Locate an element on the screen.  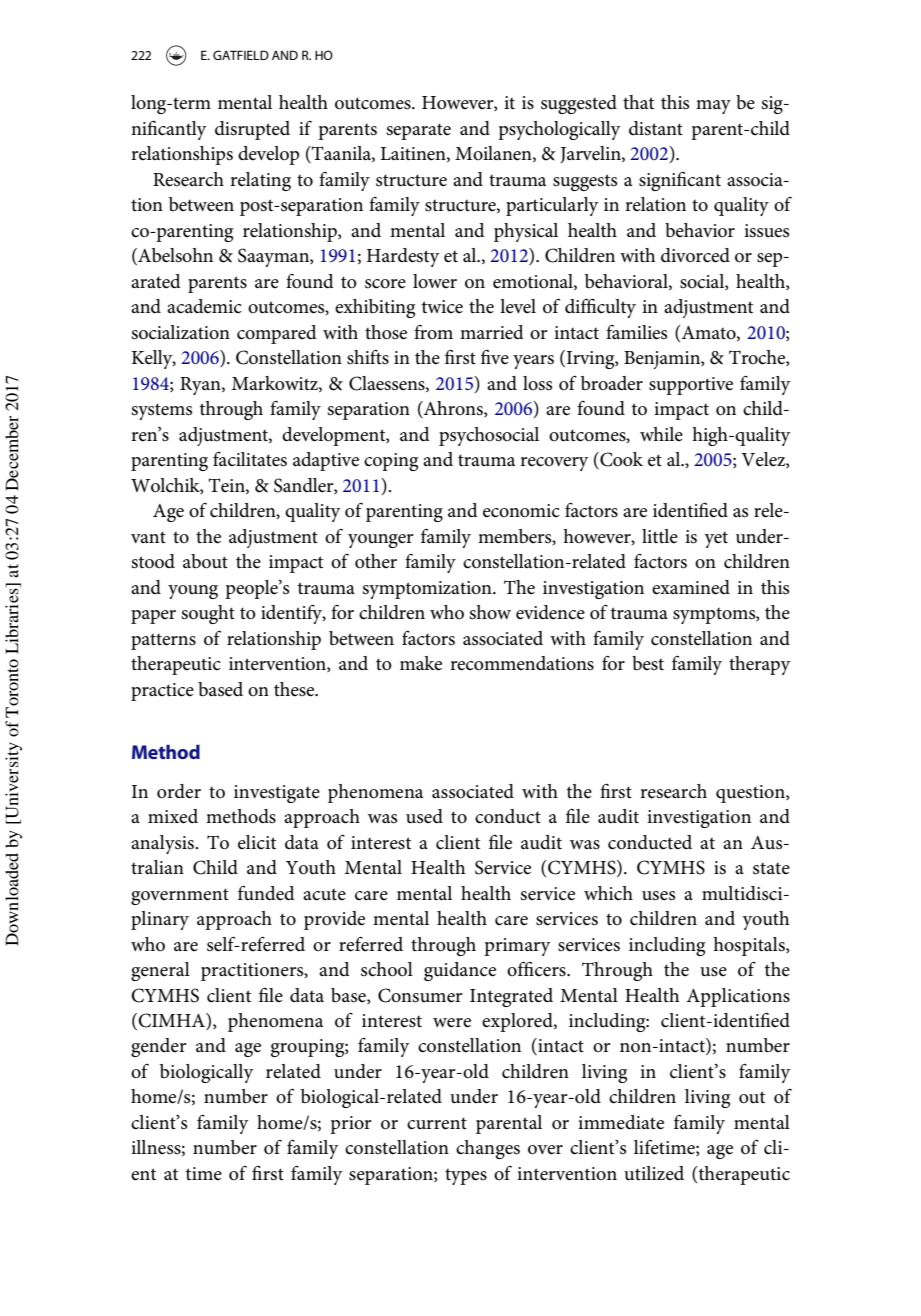
sought is located at coordinates (208, 614).
